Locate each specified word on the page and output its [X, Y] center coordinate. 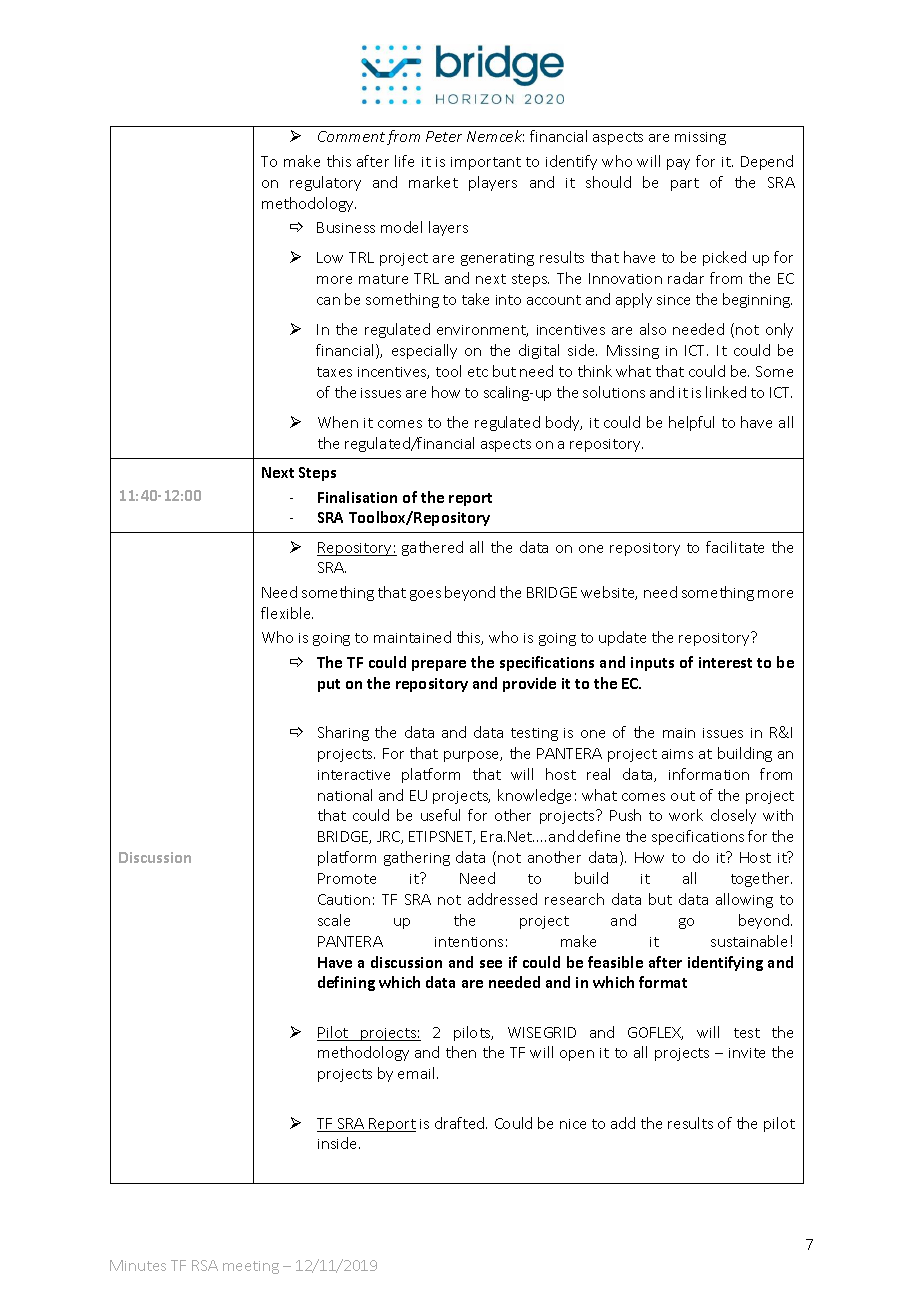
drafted [461, 1123]
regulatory [325, 183]
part [685, 184]
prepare [439, 665]
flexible [287, 613]
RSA [205, 1265]
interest [725, 662]
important [486, 163]
